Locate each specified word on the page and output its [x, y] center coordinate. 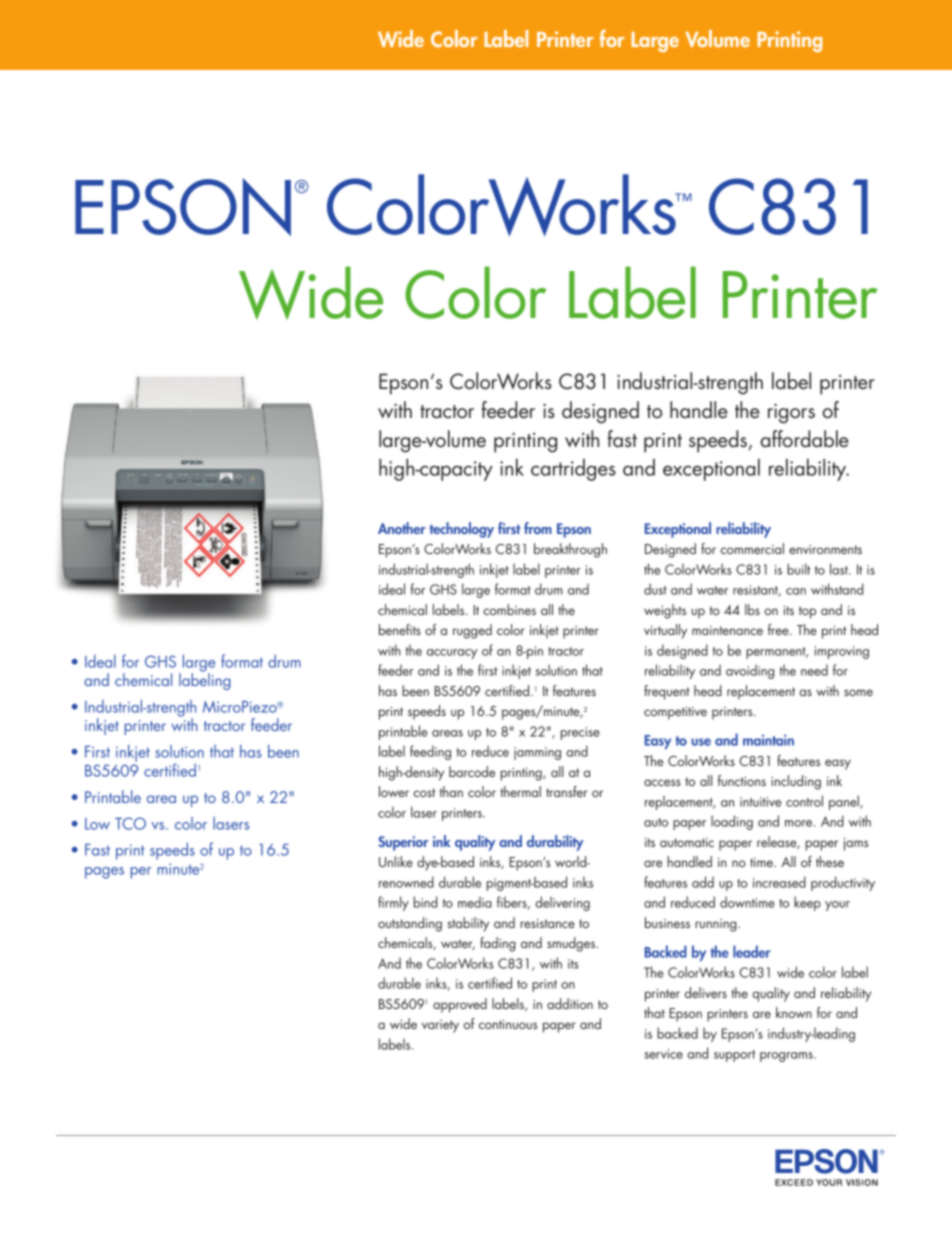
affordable [804, 439]
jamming [537, 753]
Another [402, 528]
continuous [508, 1024]
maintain [768, 740]
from [538, 528]
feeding [430, 752]
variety [440, 1026]
